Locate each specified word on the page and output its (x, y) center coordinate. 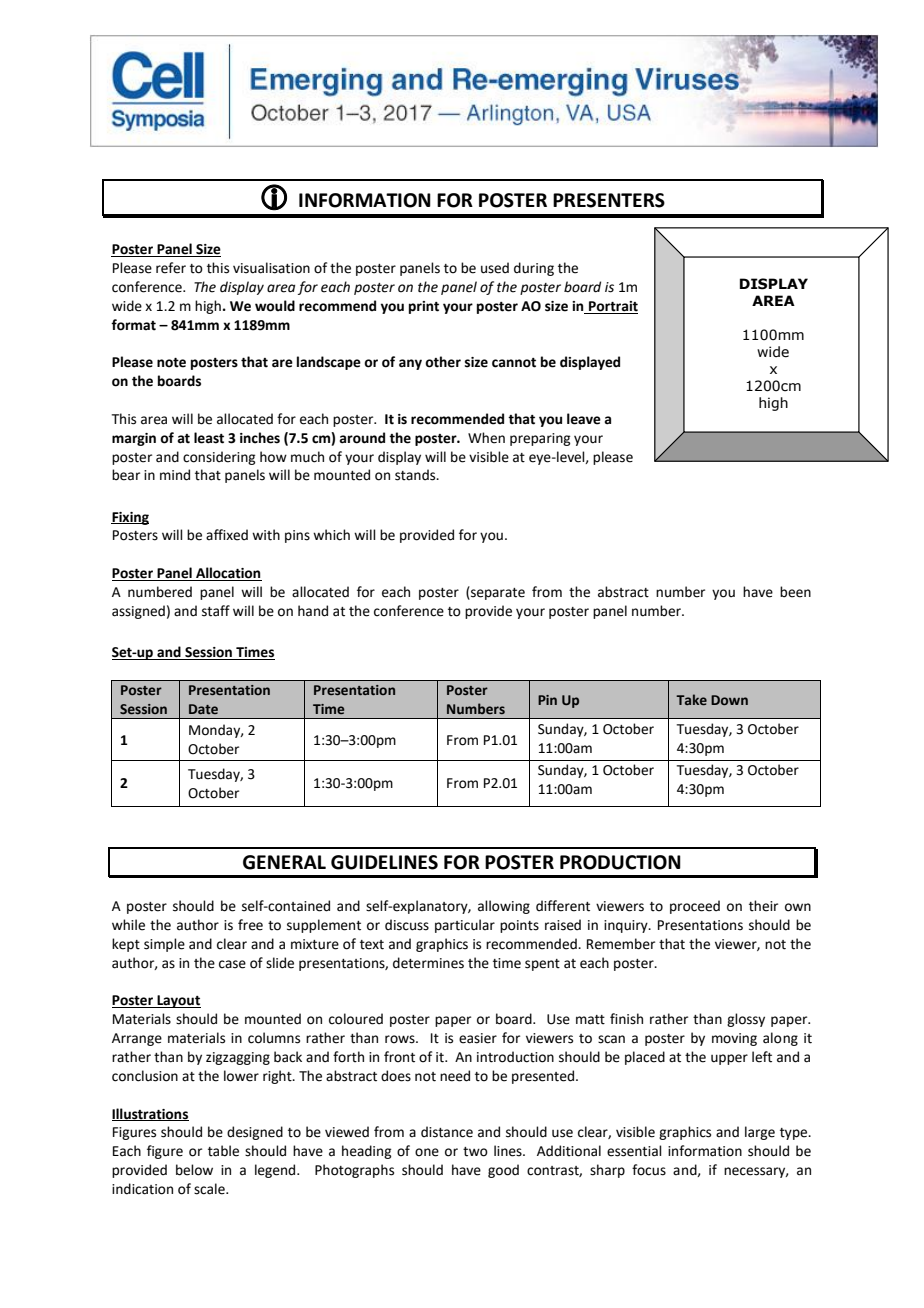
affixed (227, 535)
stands (416, 475)
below (194, 1170)
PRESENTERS (609, 200)
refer (171, 268)
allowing (504, 907)
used (495, 268)
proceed (695, 907)
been (795, 592)
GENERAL (284, 862)
